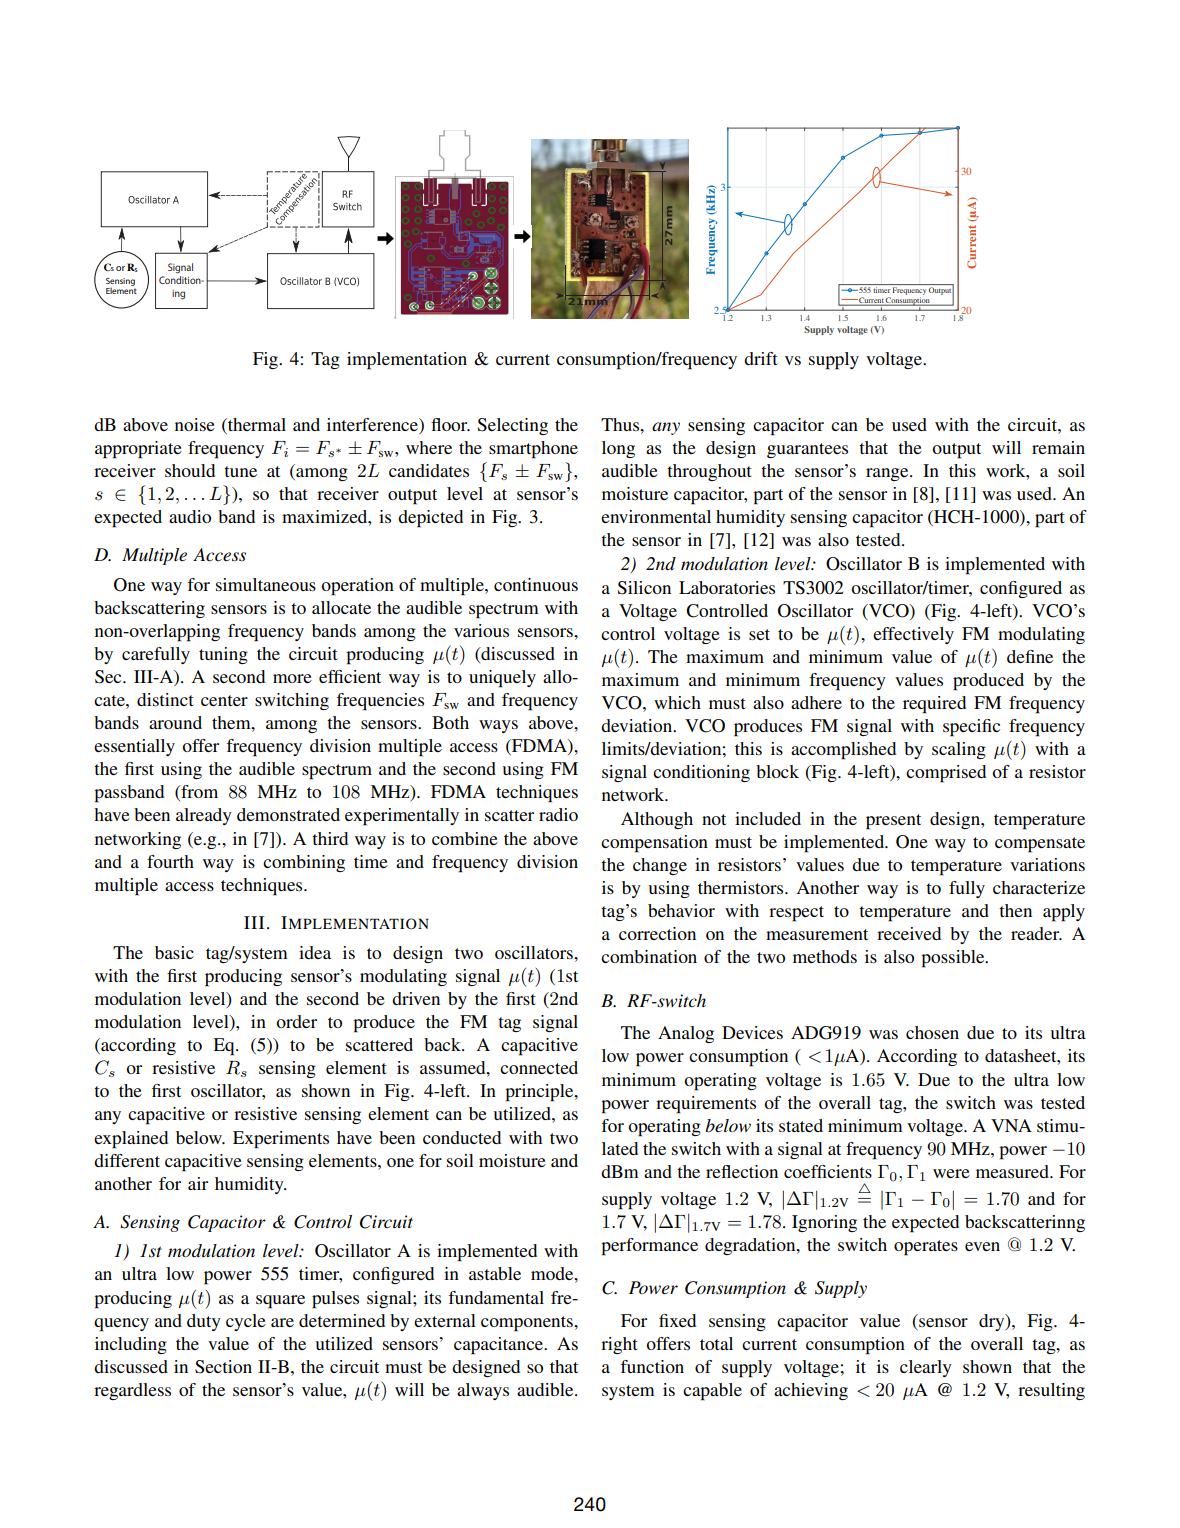 The height and width of the screenshot is (1528, 1180). Describe the element at coordinates (1039, 887) in the screenshot. I see `characterize` at that location.
